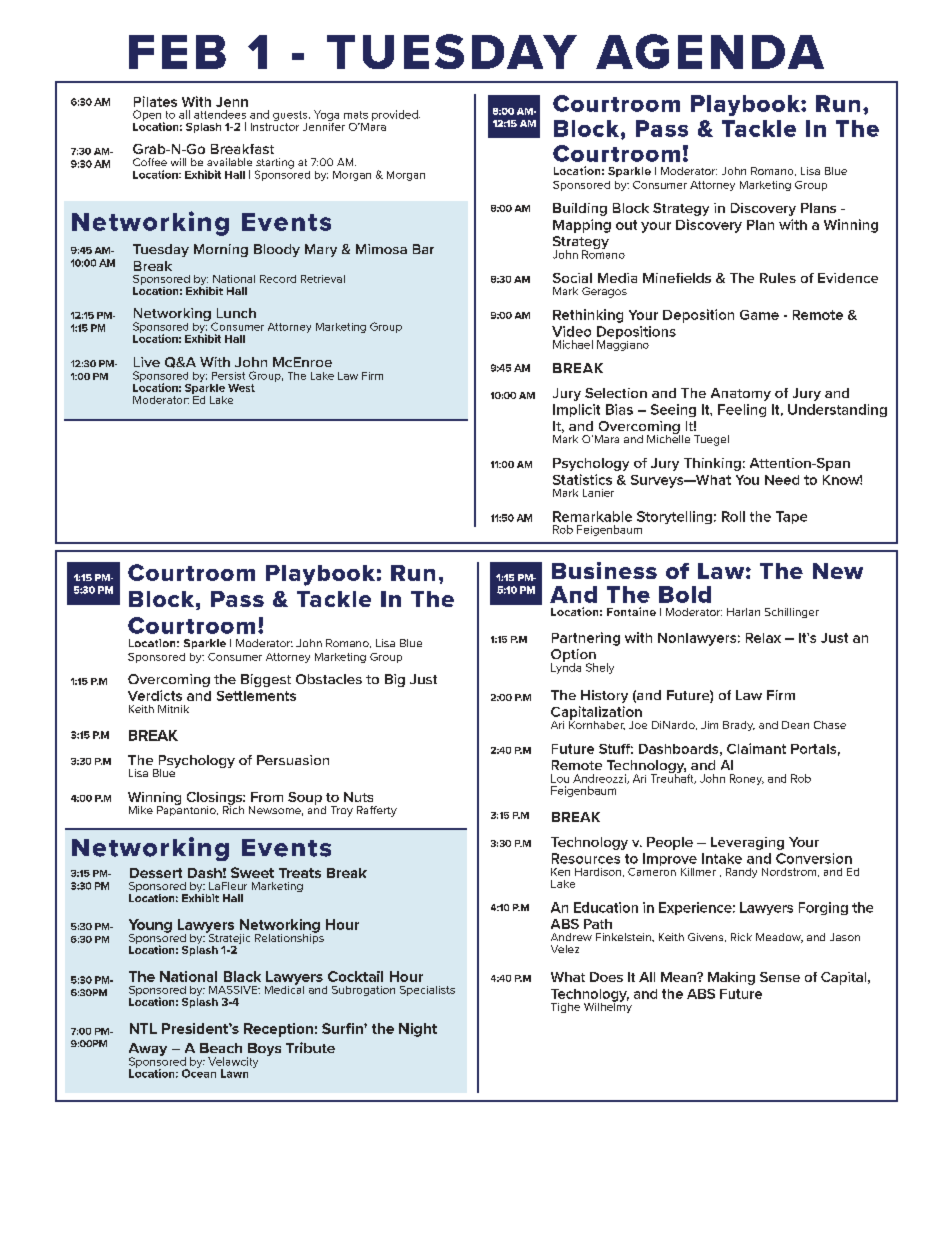 The image size is (952, 1233). I want to click on Night, so click(418, 1030).
